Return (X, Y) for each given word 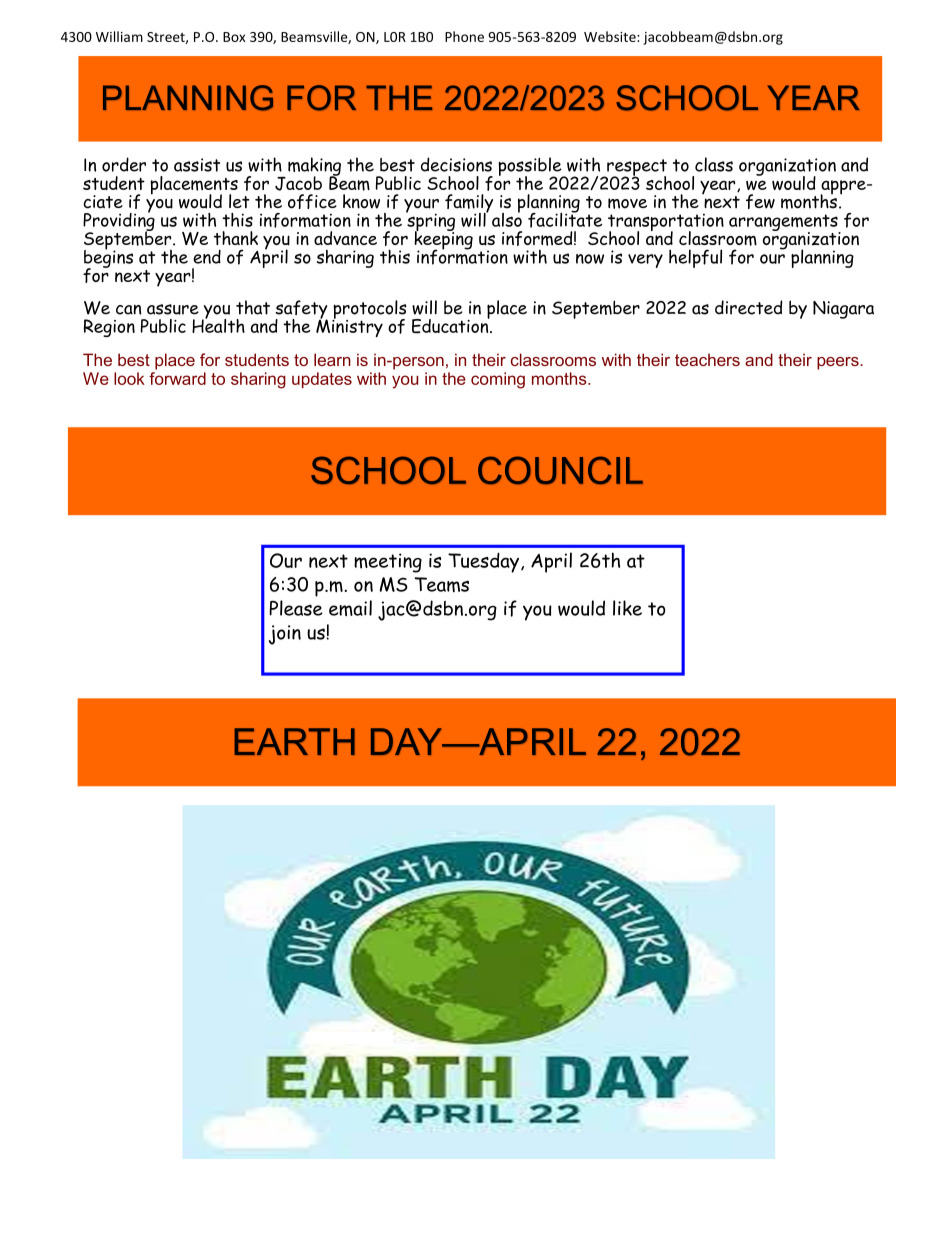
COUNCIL (560, 470)
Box (234, 37)
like (627, 608)
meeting (388, 563)
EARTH (294, 741)
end (207, 257)
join (285, 635)
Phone (464, 36)
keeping (443, 240)
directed (749, 307)
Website (611, 36)
